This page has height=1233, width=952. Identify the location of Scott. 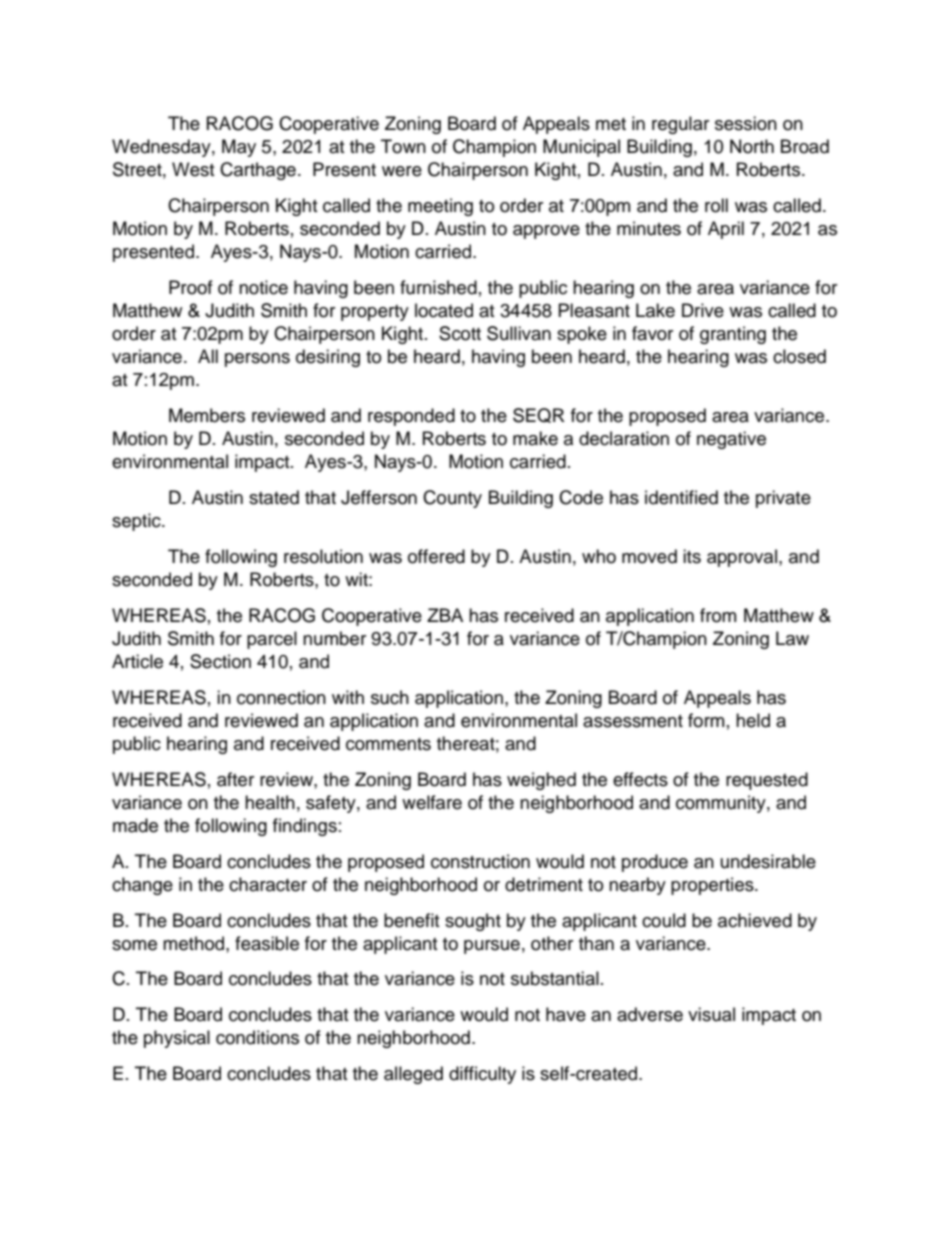
(460, 333).
